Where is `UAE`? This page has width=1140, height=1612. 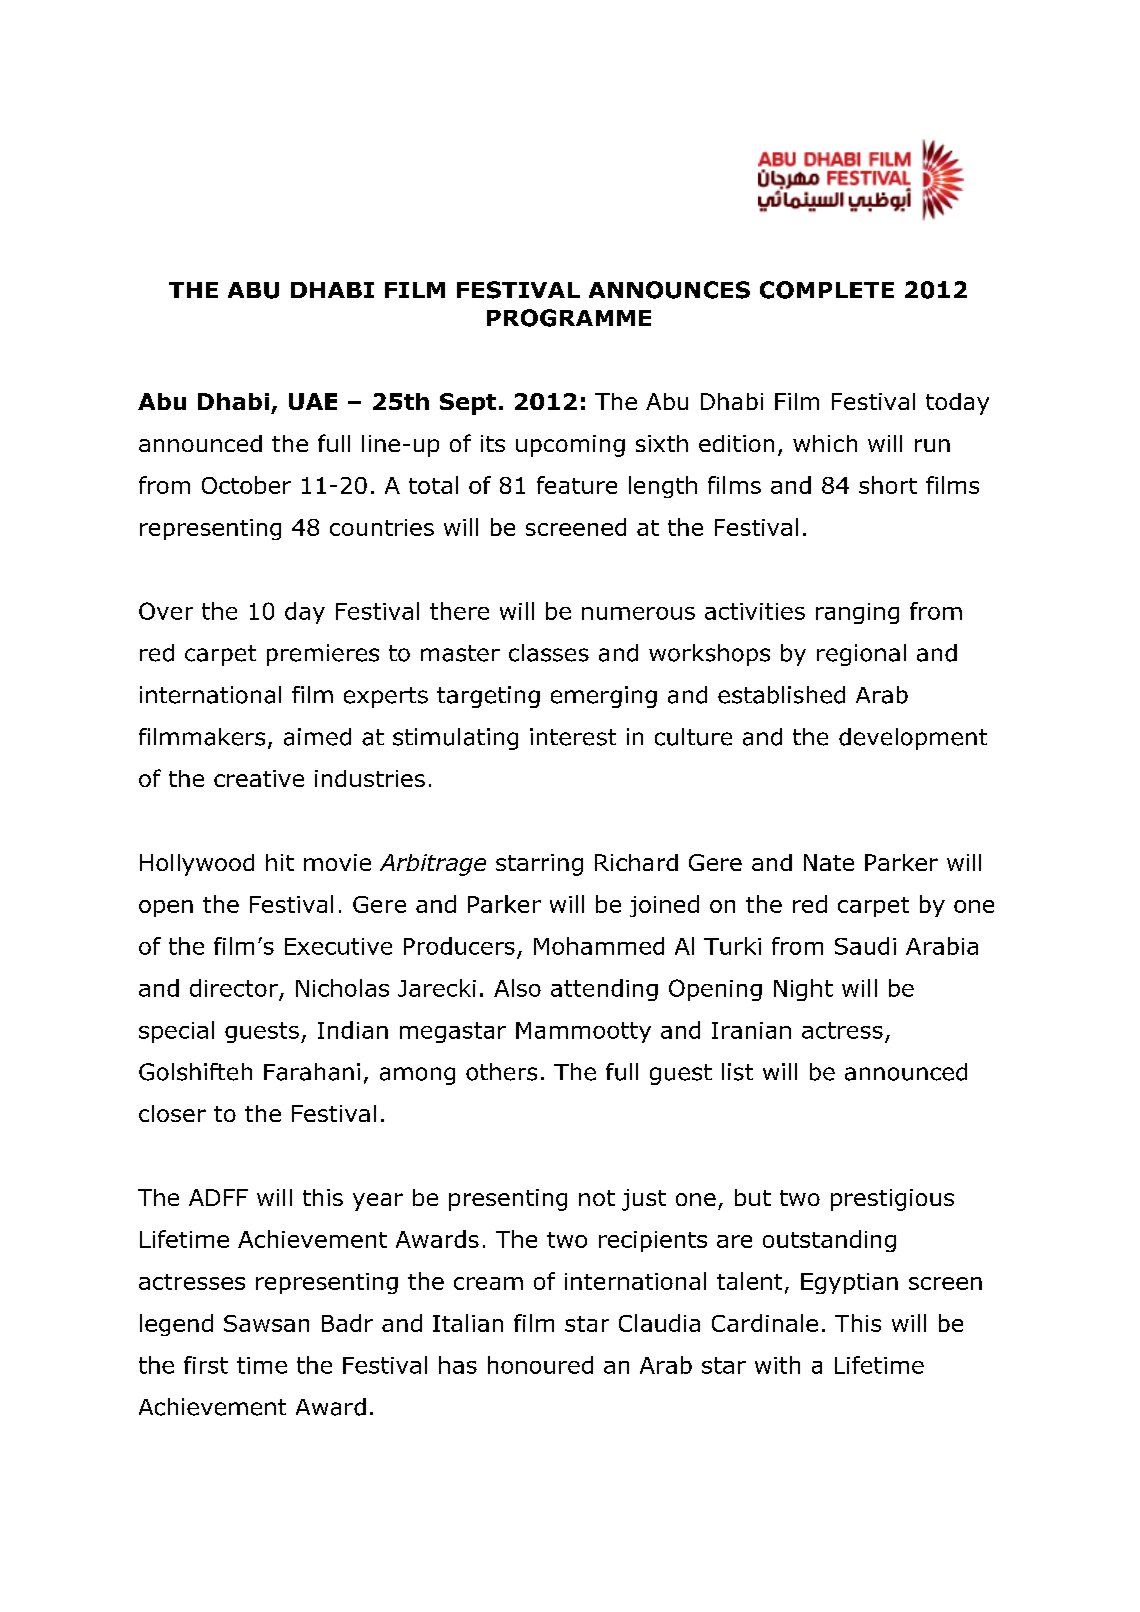
UAE is located at coordinates (313, 401).
